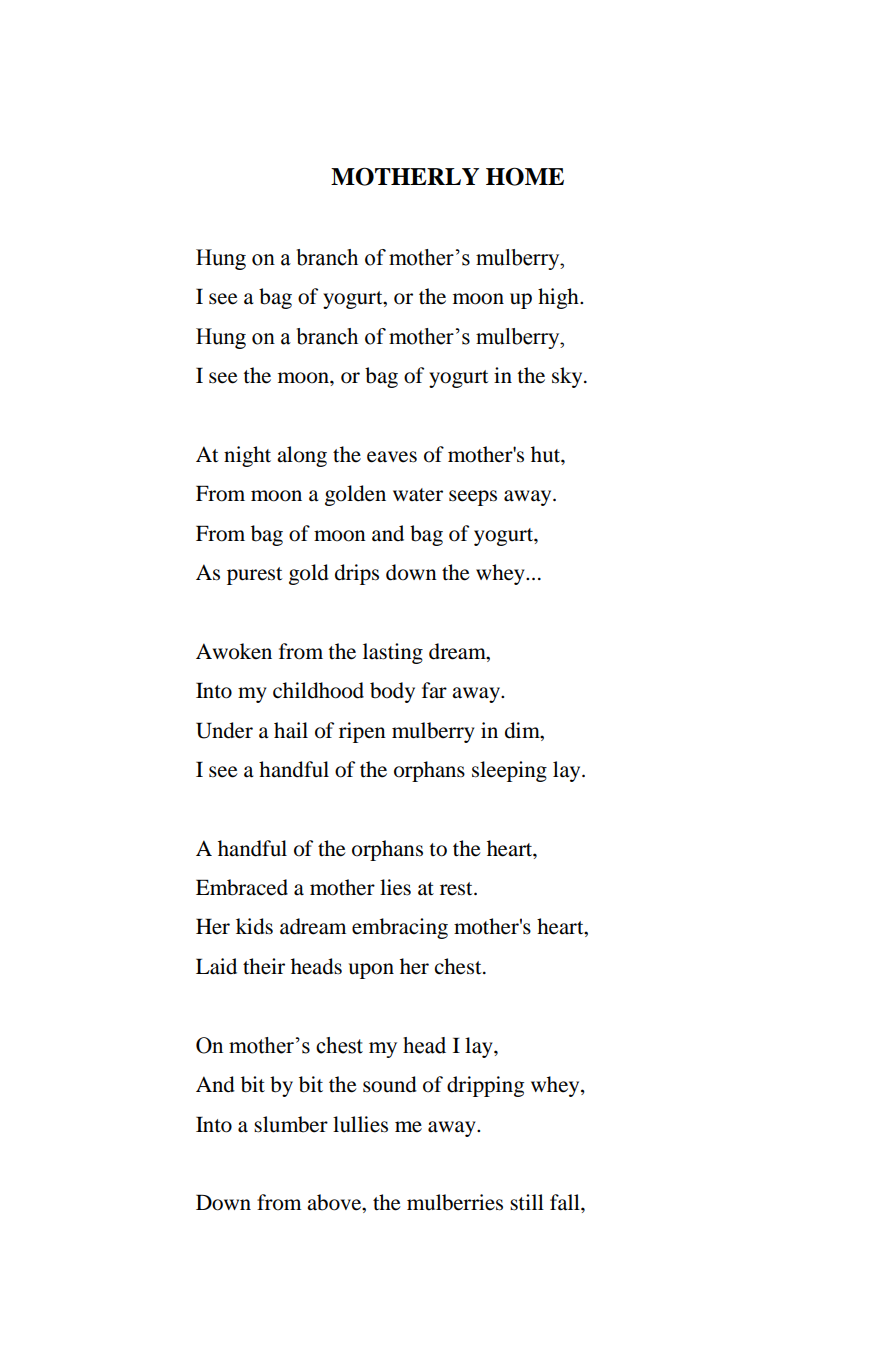 The width and height of the screenshot is (896, 1345). Describe the element at coordinates (302, 456) in the screenshot. I see `along` at that location.
